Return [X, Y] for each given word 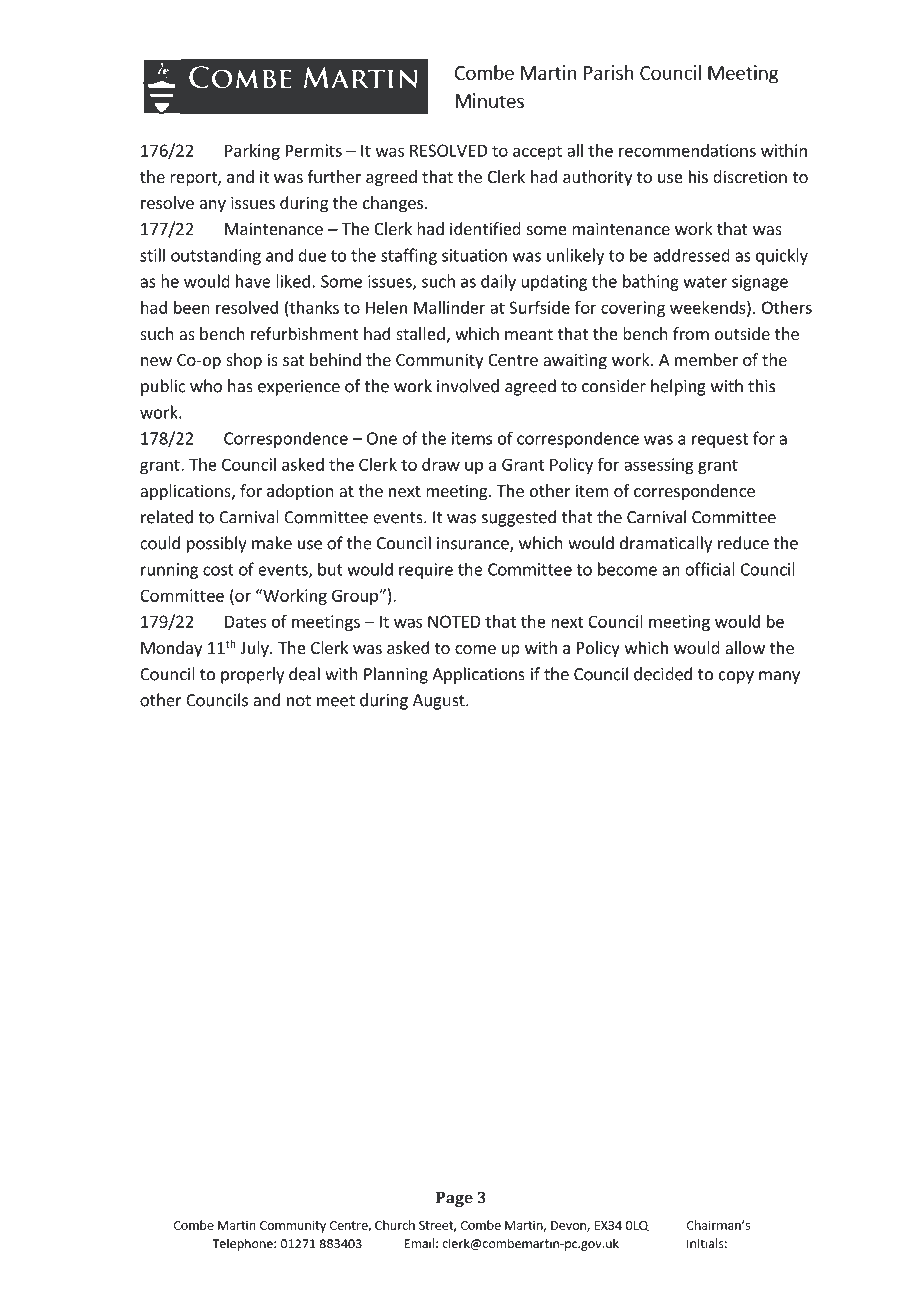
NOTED [454, 621]
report [194, 179]
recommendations [687, 150]
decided [663, 674]
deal [304, 674]
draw [441, 464]
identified [485, 228]
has [240, 386]
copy [736, 677]
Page [454, 1199]
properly [252, 675]
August [440, 702]
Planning [396, 675]
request [720, 440]
